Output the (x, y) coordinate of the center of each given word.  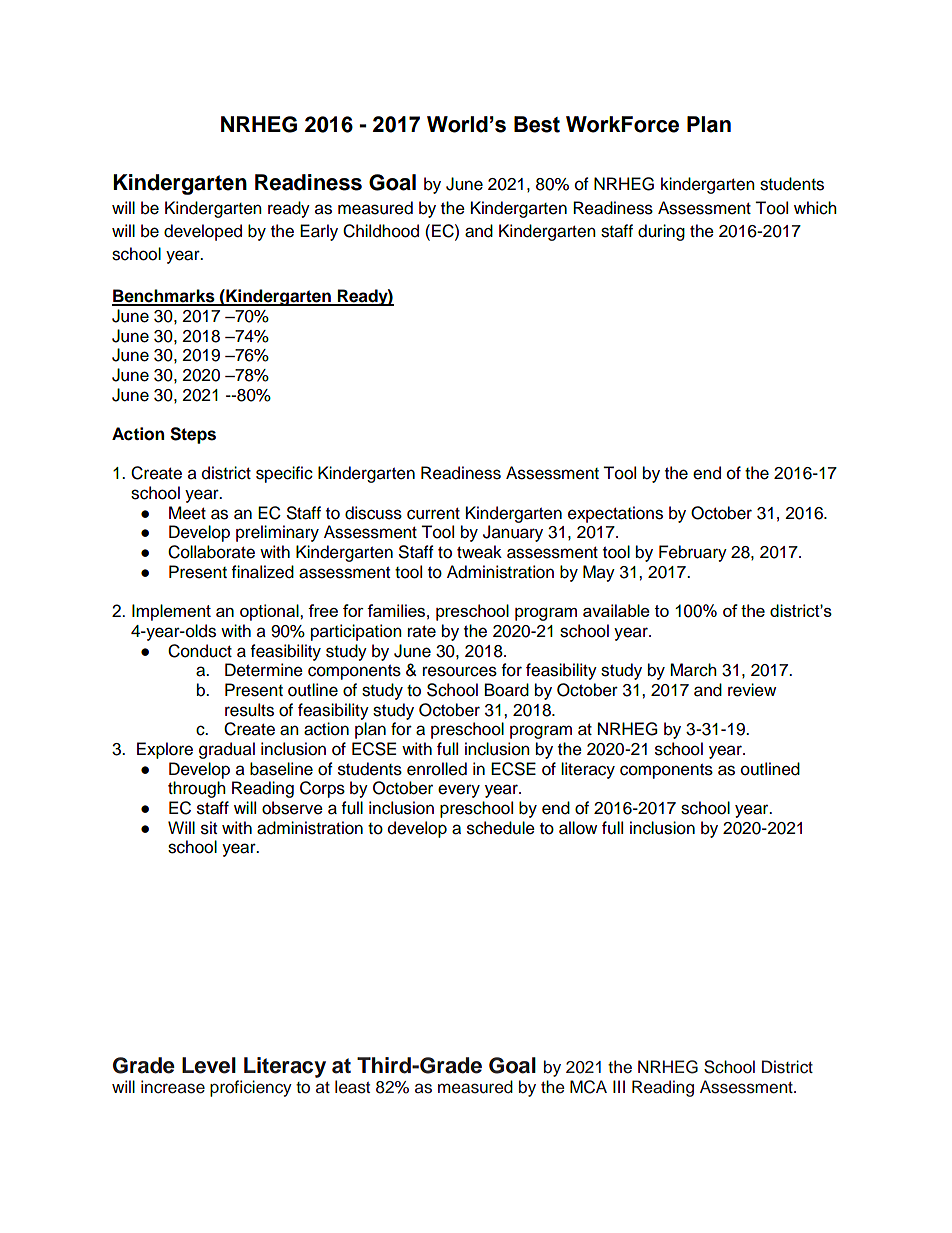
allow (578, 828)
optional (270, 612)
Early (319, 232)
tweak (479, 552)
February (693, 553)
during (661, 232)
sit (209, 828)
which (815, 208)
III (619, 1086)
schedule (501, 828)
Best (537, 124)
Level (209, 1065)
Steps (193, 435)
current (433, 514)
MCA (588, 1087)
